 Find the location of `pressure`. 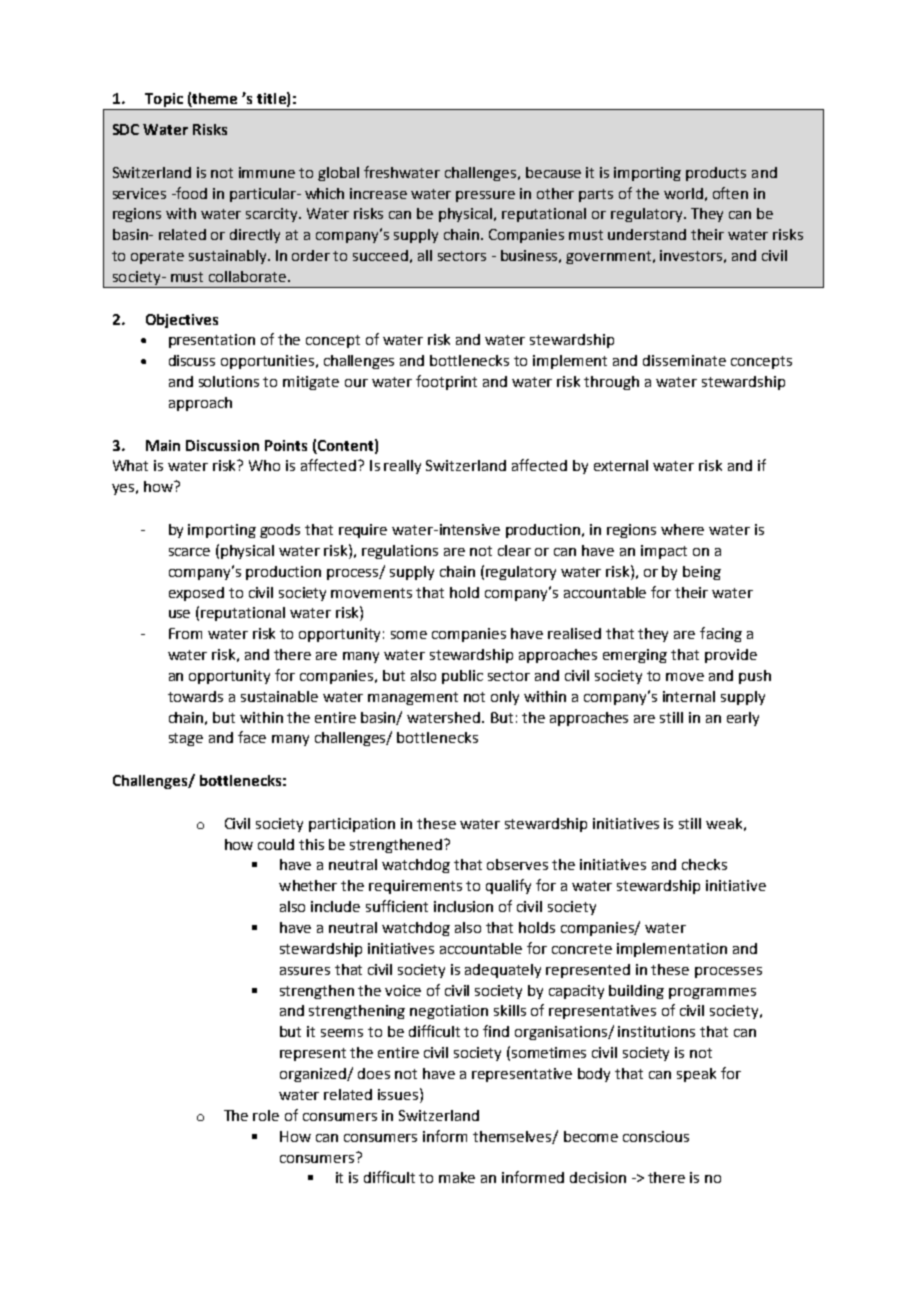

pressure is located at coordinates (485, 196).
